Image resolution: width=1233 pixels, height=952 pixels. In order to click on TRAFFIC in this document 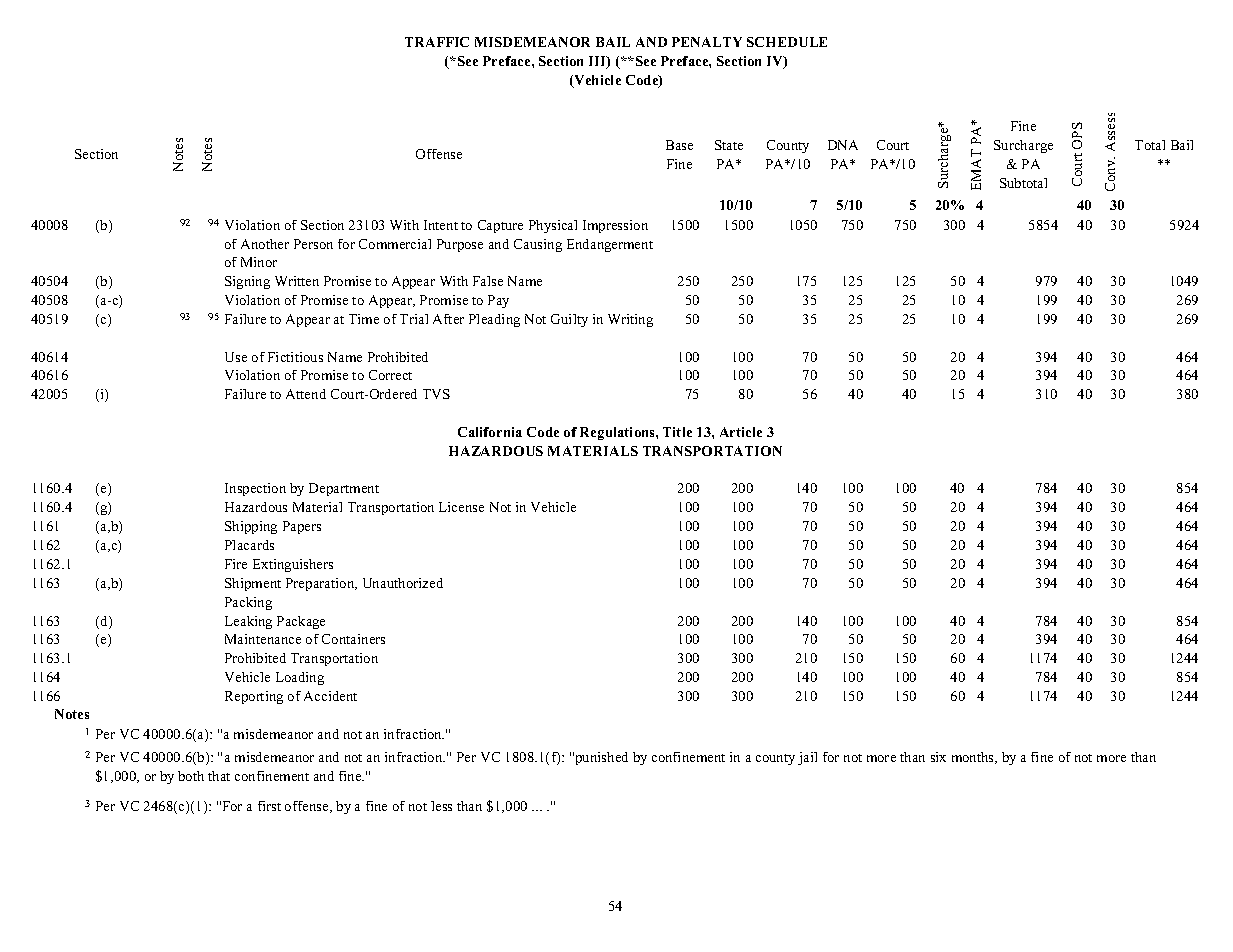, I will do `click(437, 42)`.
